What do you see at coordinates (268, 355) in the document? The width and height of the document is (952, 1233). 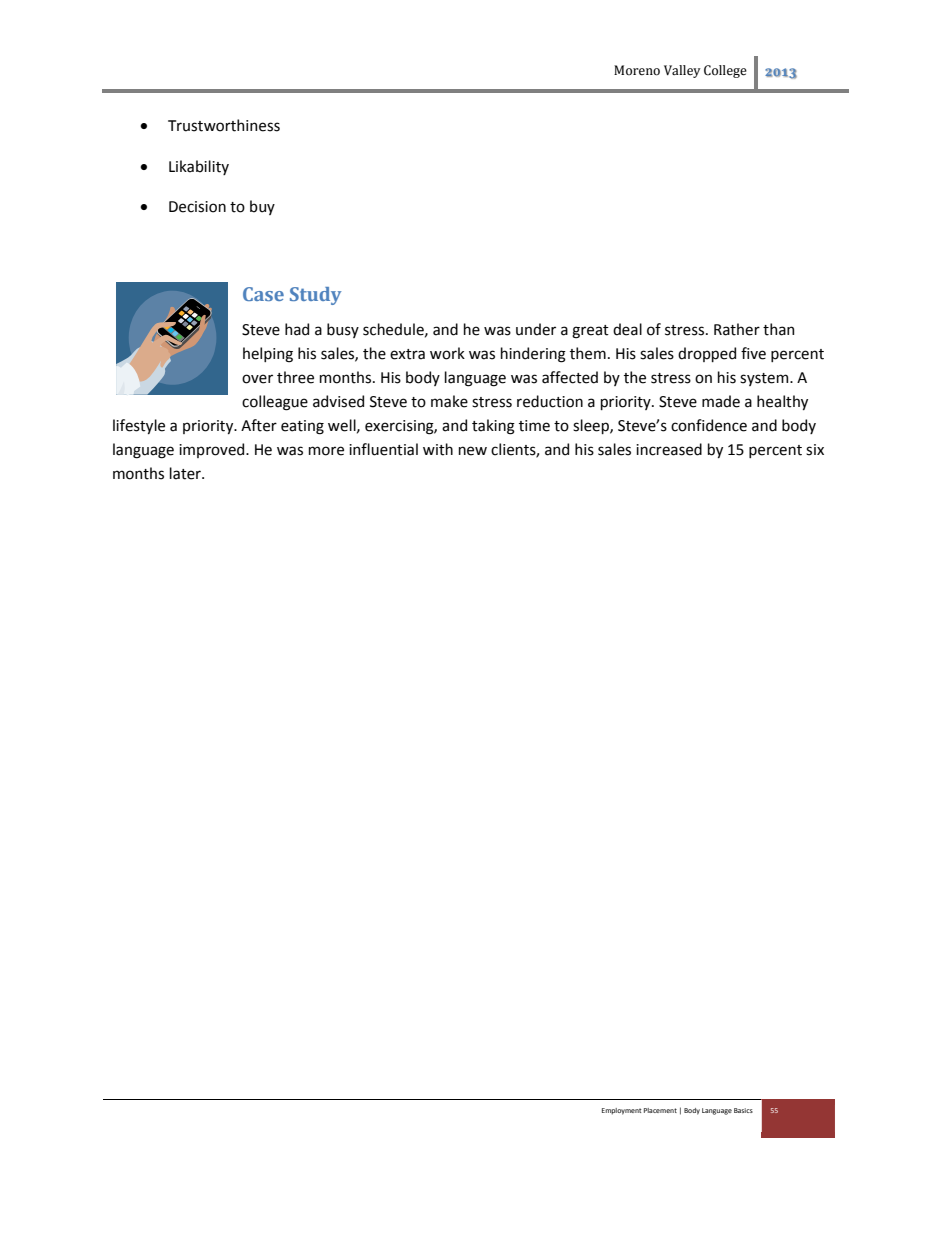 I see `helping` at bounding box center [268, 355].
